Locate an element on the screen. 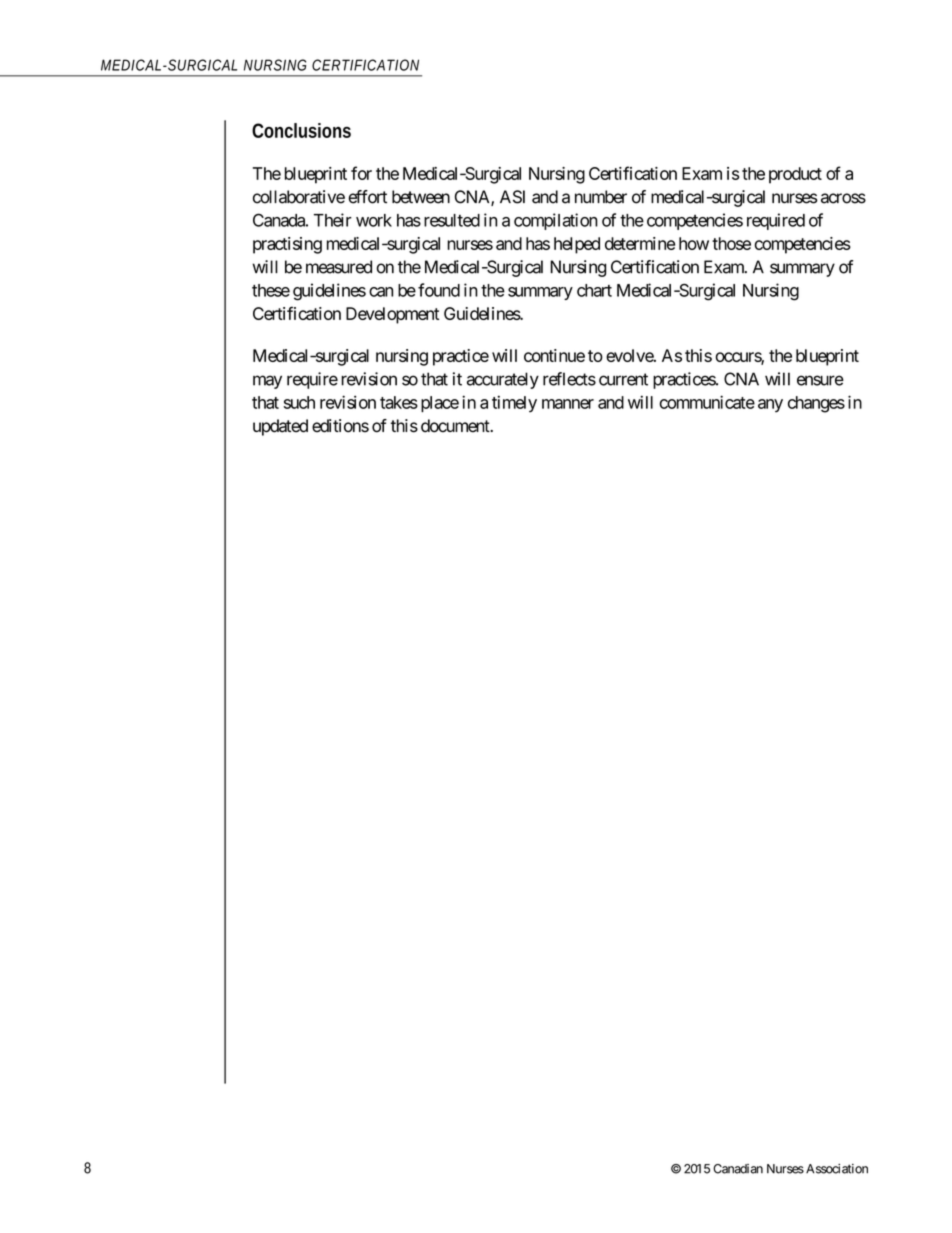 This screenshot has width=952, height=1233. any is located at coordinates (770, 405).
